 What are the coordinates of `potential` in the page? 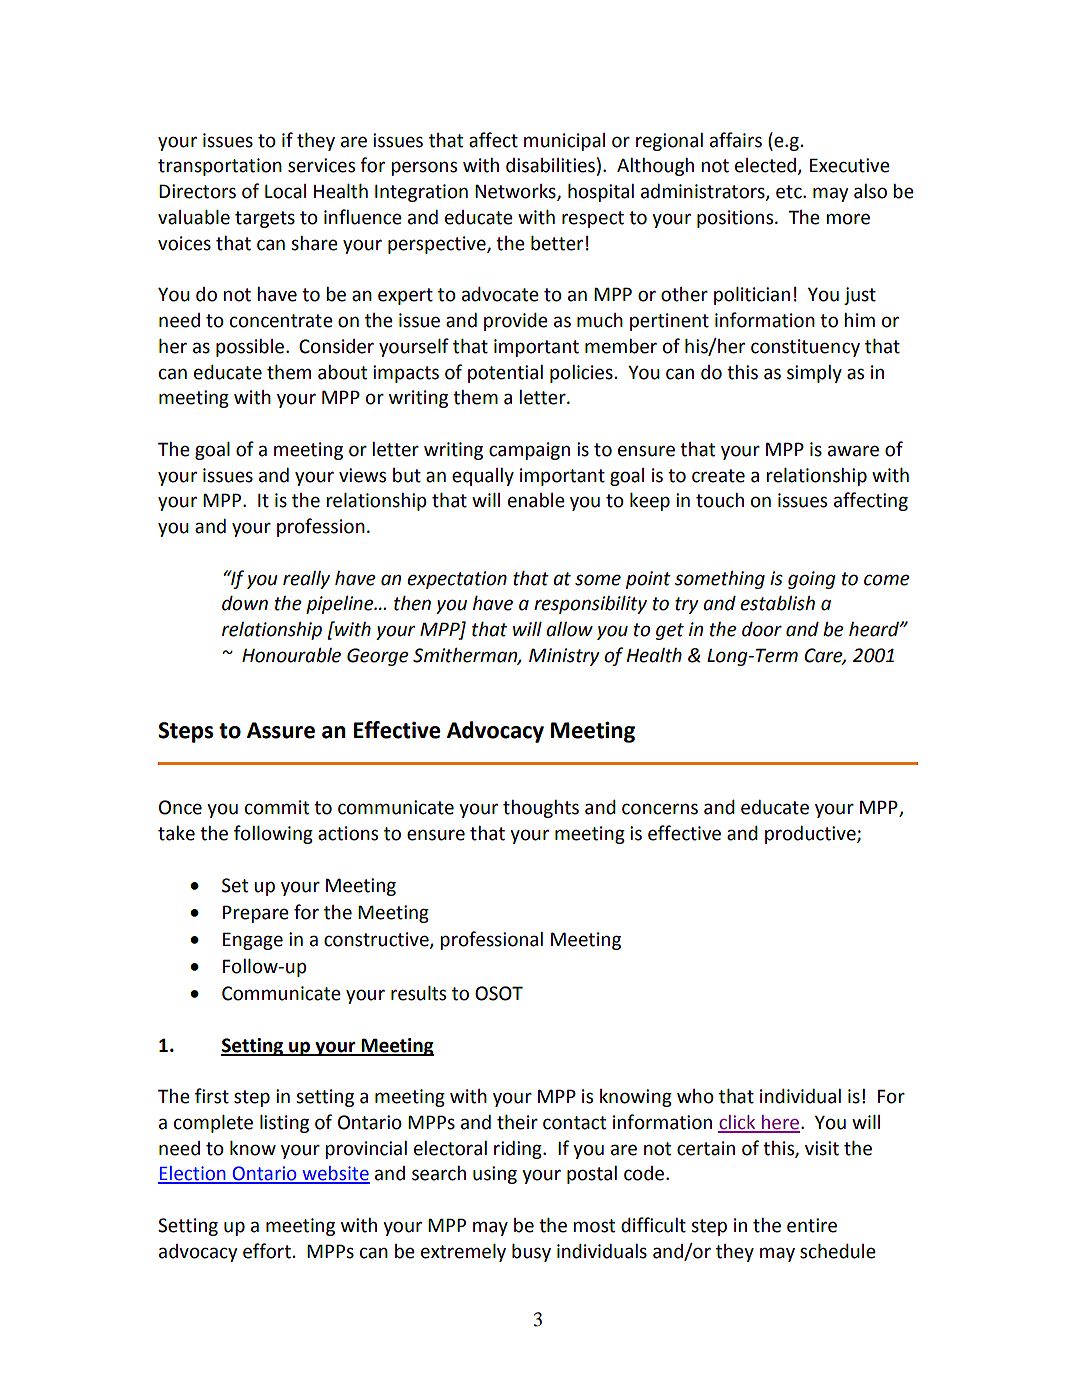 It's located at (505, 374).
